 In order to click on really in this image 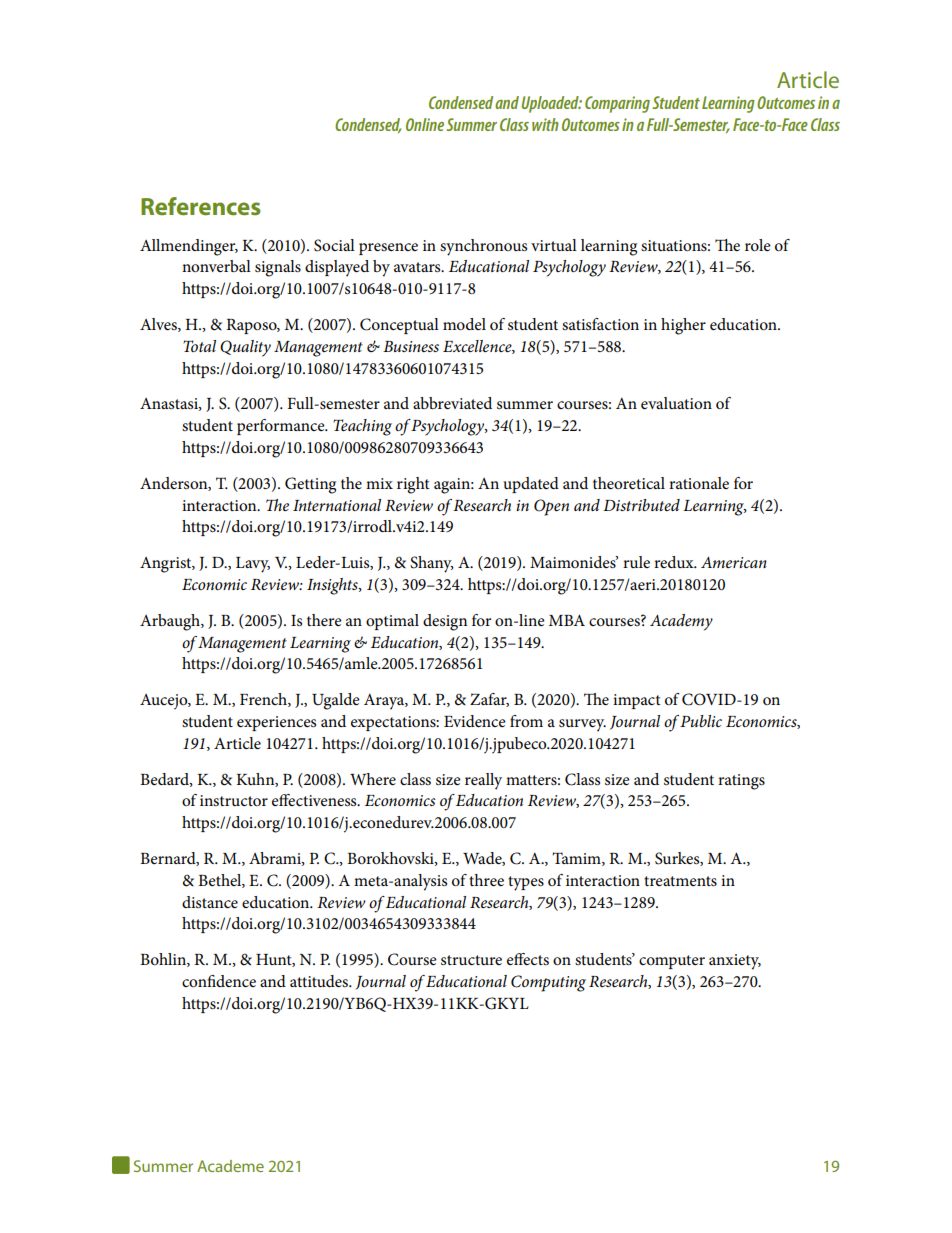, I will do `click(483, 781)`.
